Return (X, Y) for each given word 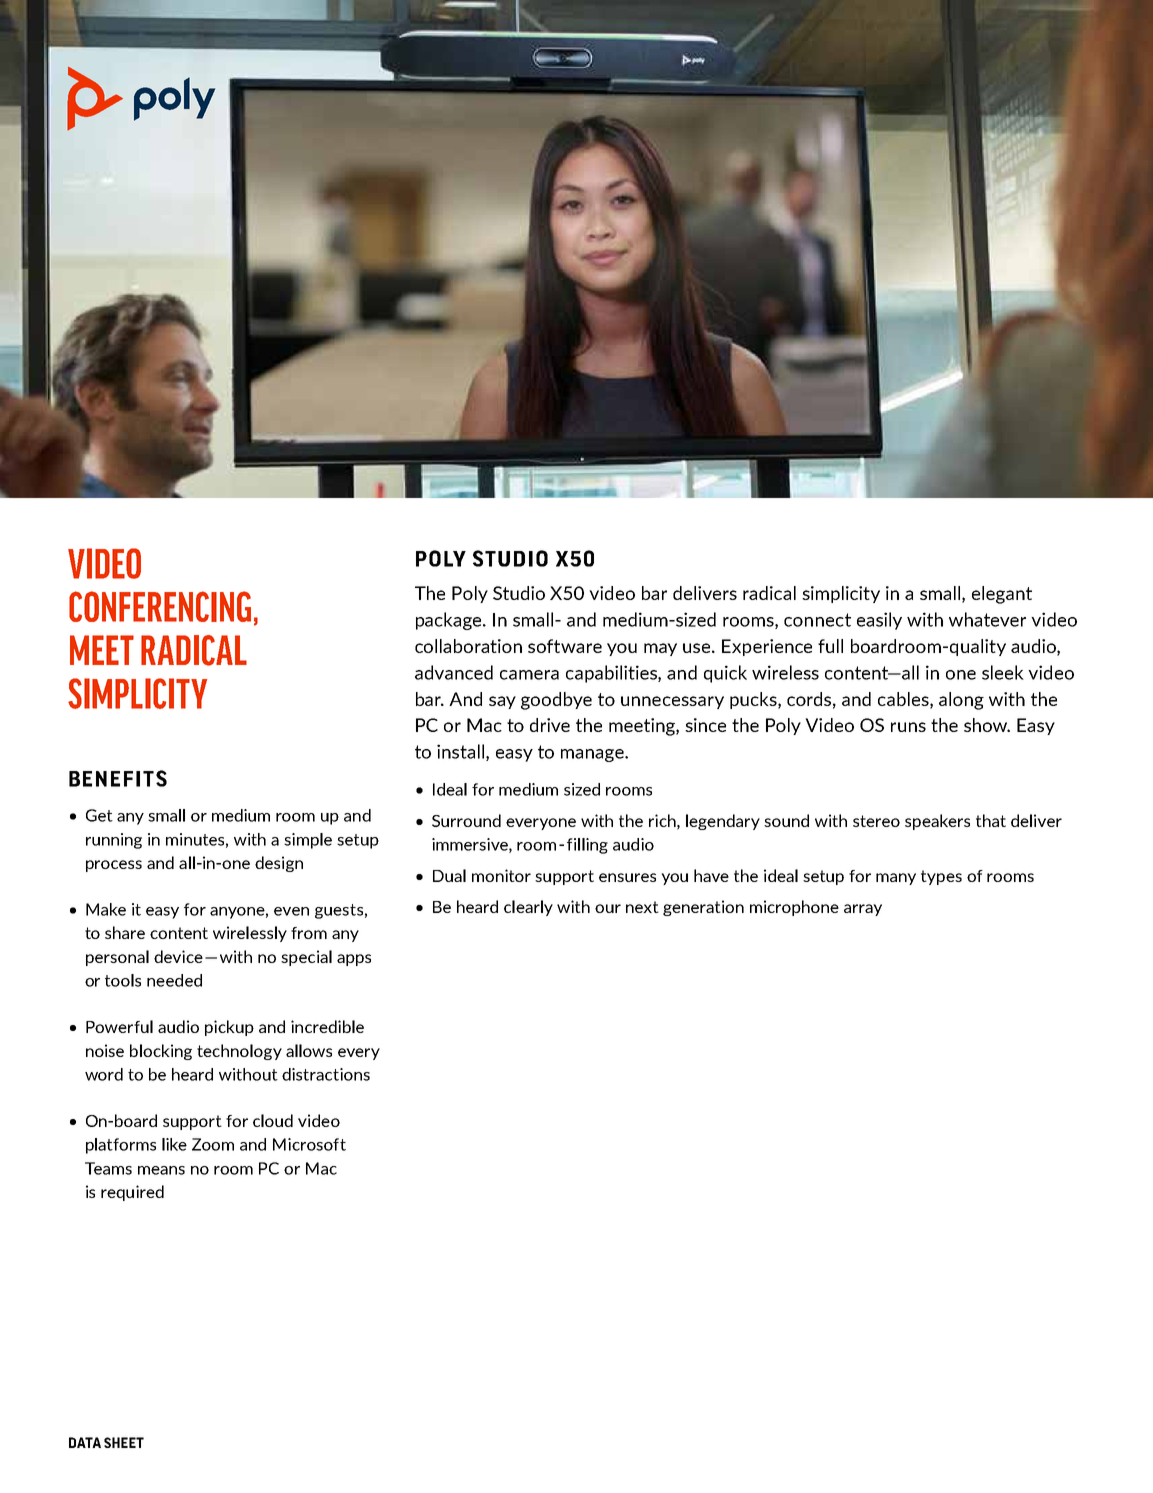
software (565, 646)
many (896, 879)
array (863, 910)
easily (879, 621)
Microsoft (309, 1144)
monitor (501, 875)
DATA (85, 1442)
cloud (273, 1120)
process (114, 866)
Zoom (213, 1144)
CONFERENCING (160, 606)
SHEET (124, 1442)
